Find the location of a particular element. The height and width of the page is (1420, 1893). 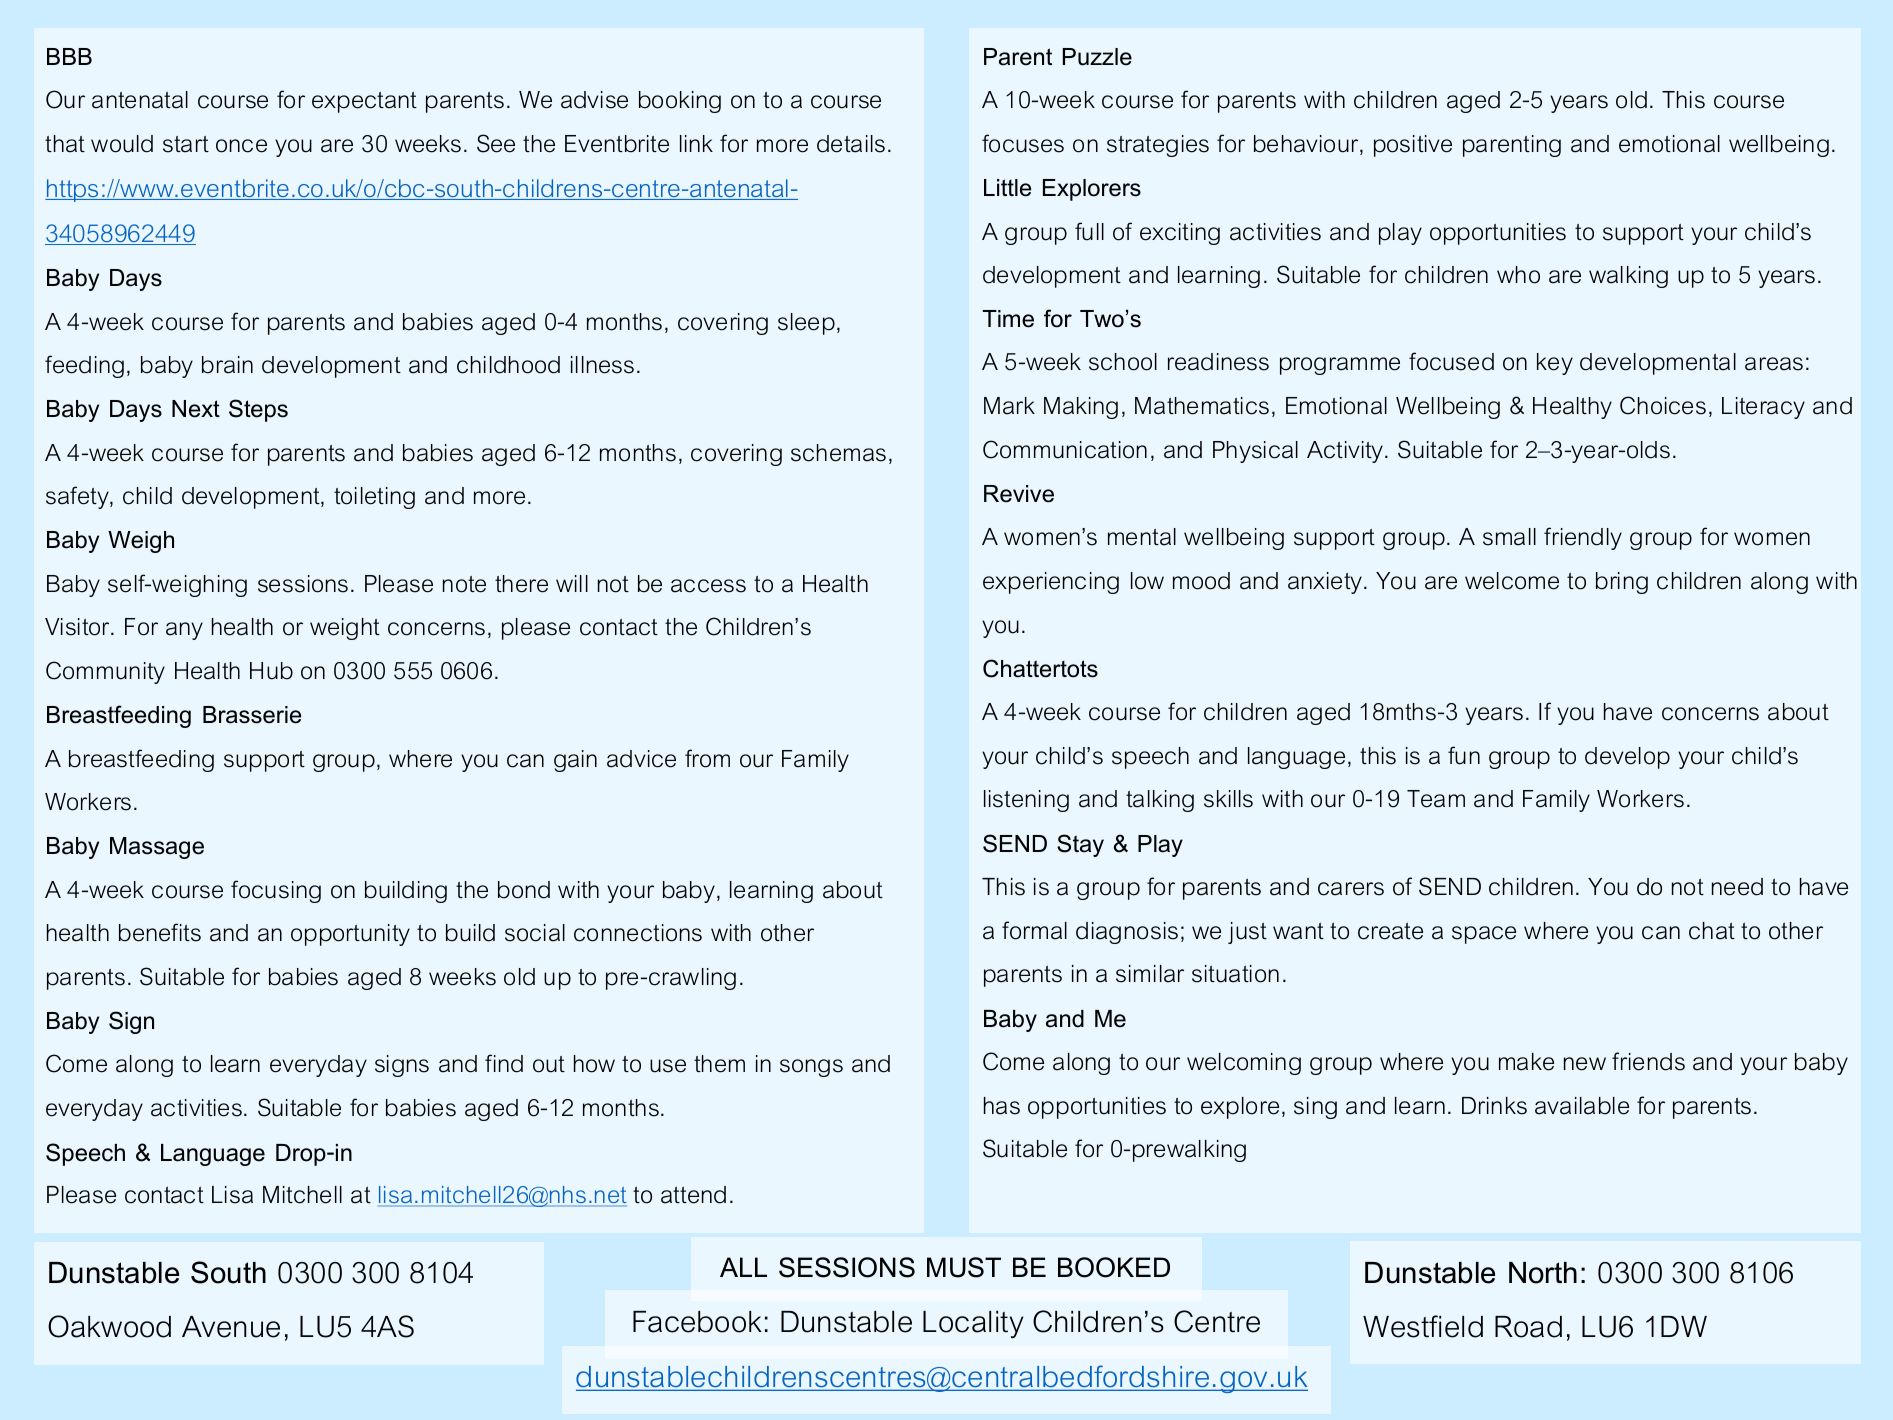

Massage is located at coordinates (157, 848).
